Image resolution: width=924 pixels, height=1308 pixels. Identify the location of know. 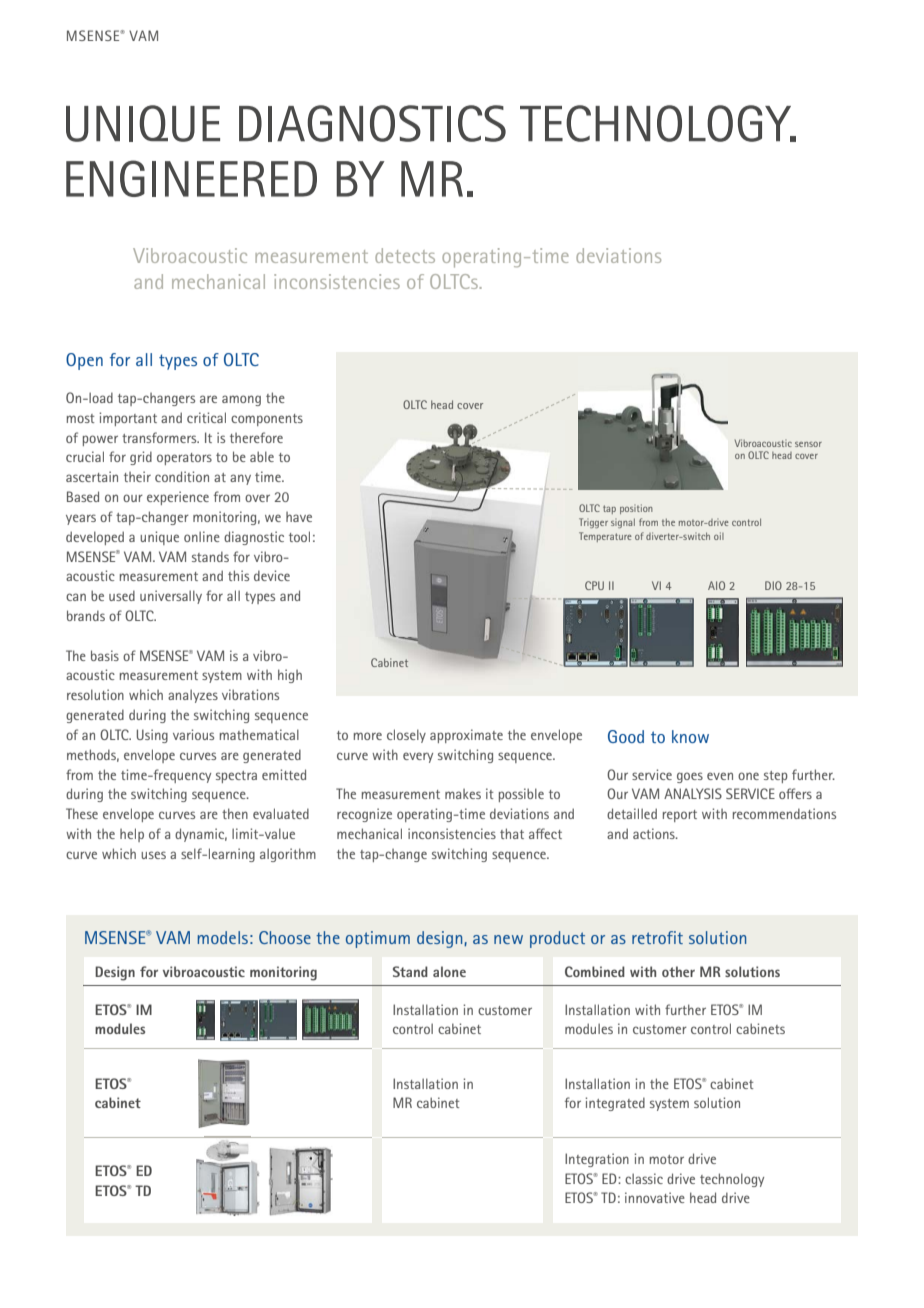
(690, 736).
